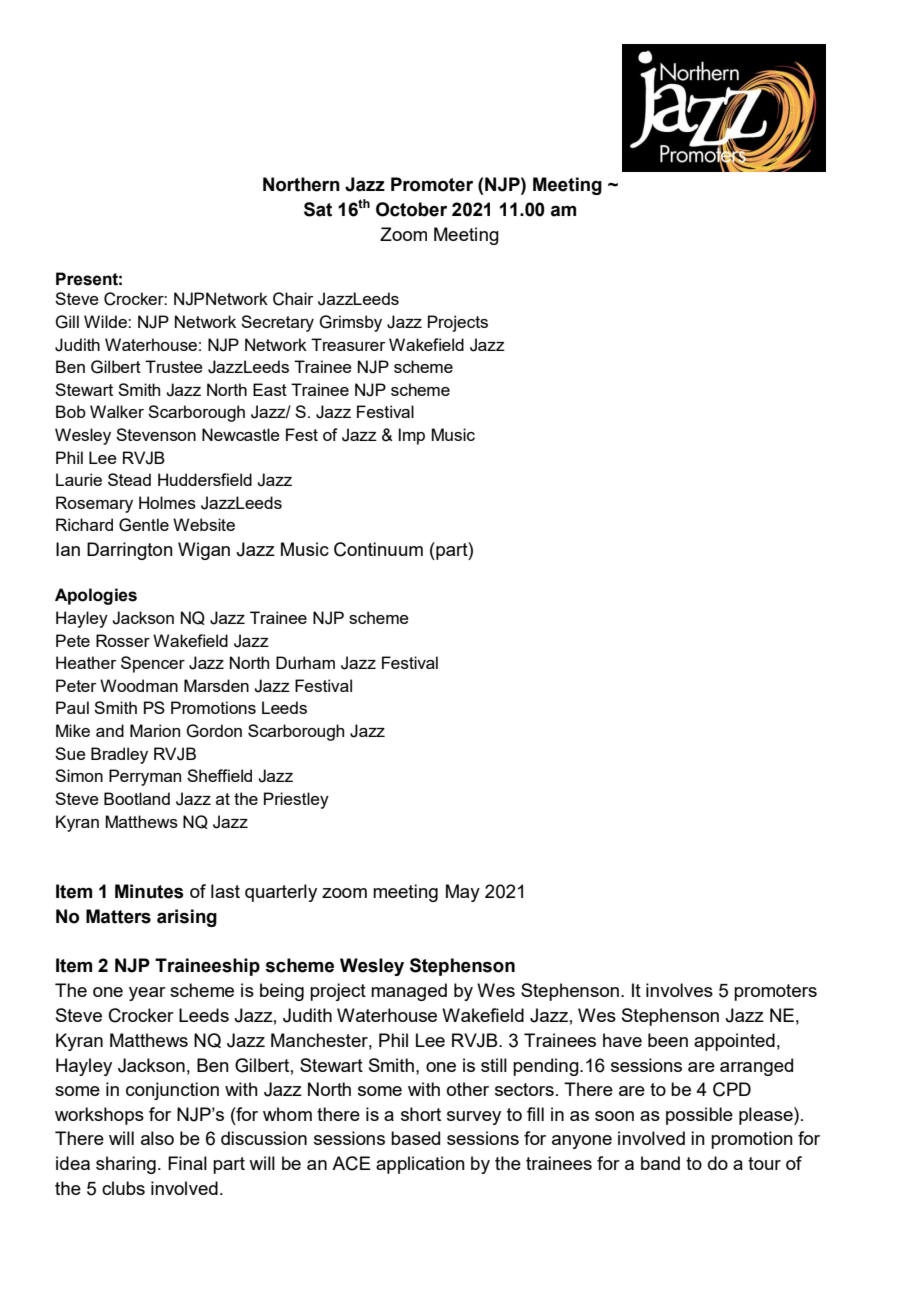 This screenshot has width=924, height=1308. What do you see at coordinates (463, 893) in the screenshot?
I see `May` at bounding box center [463, 893].
